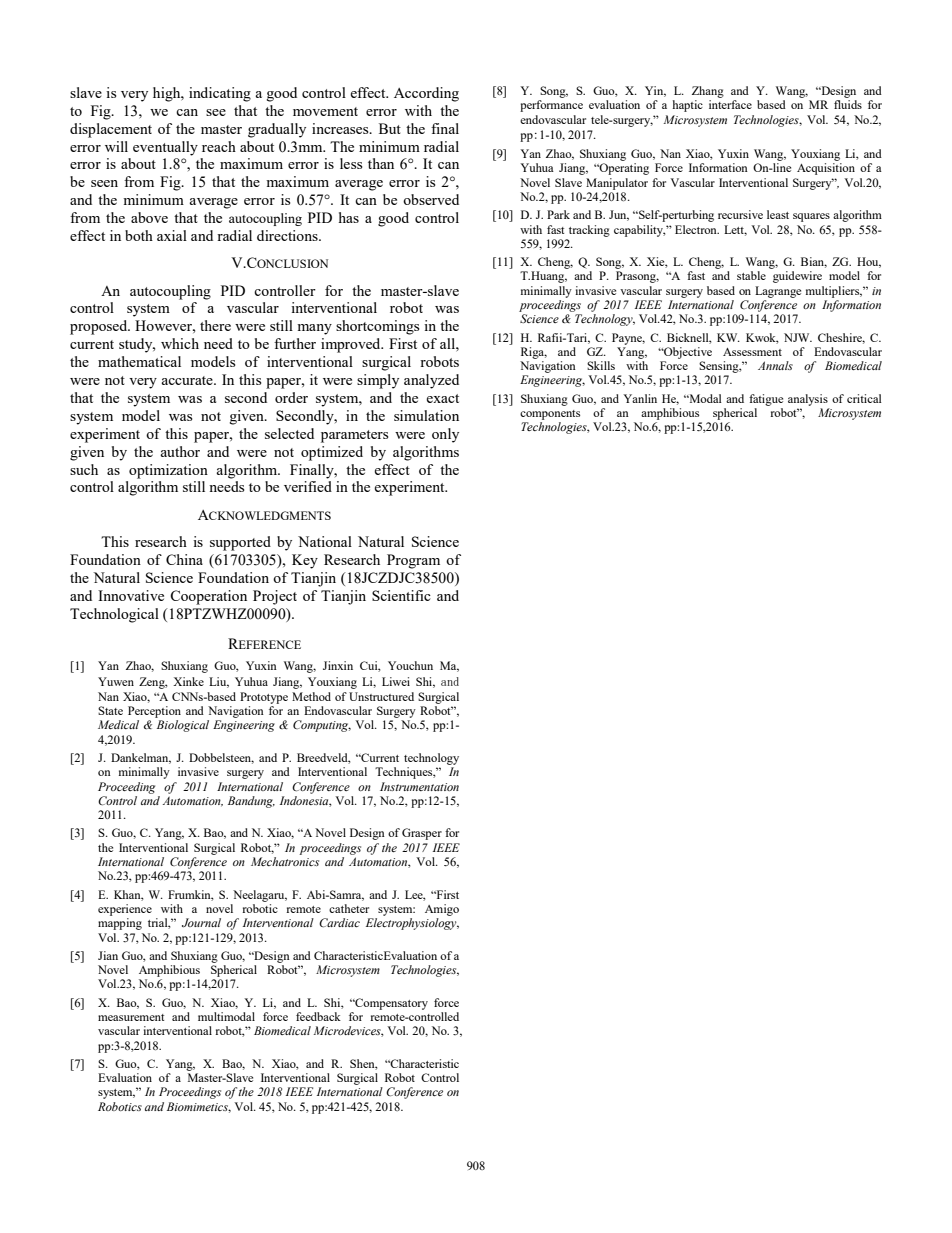 This document has width=952, height=1233. I want to click on Program, so click(413, 561).
